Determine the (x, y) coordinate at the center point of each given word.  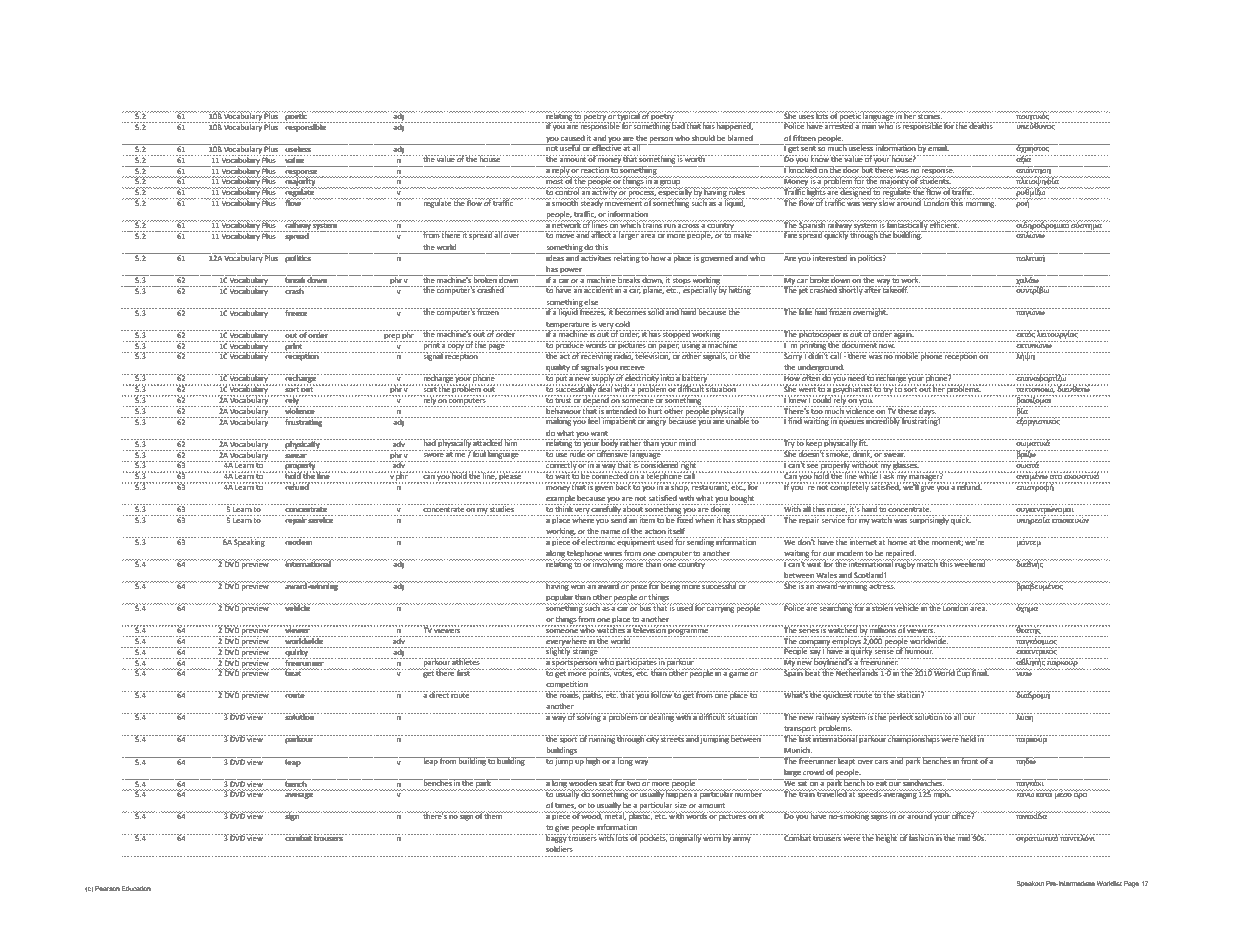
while (868, 475)
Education (136, 888)
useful (570, 147)
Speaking (250, 542)
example (561, 500)
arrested (839, 125)
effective (606, 147)
